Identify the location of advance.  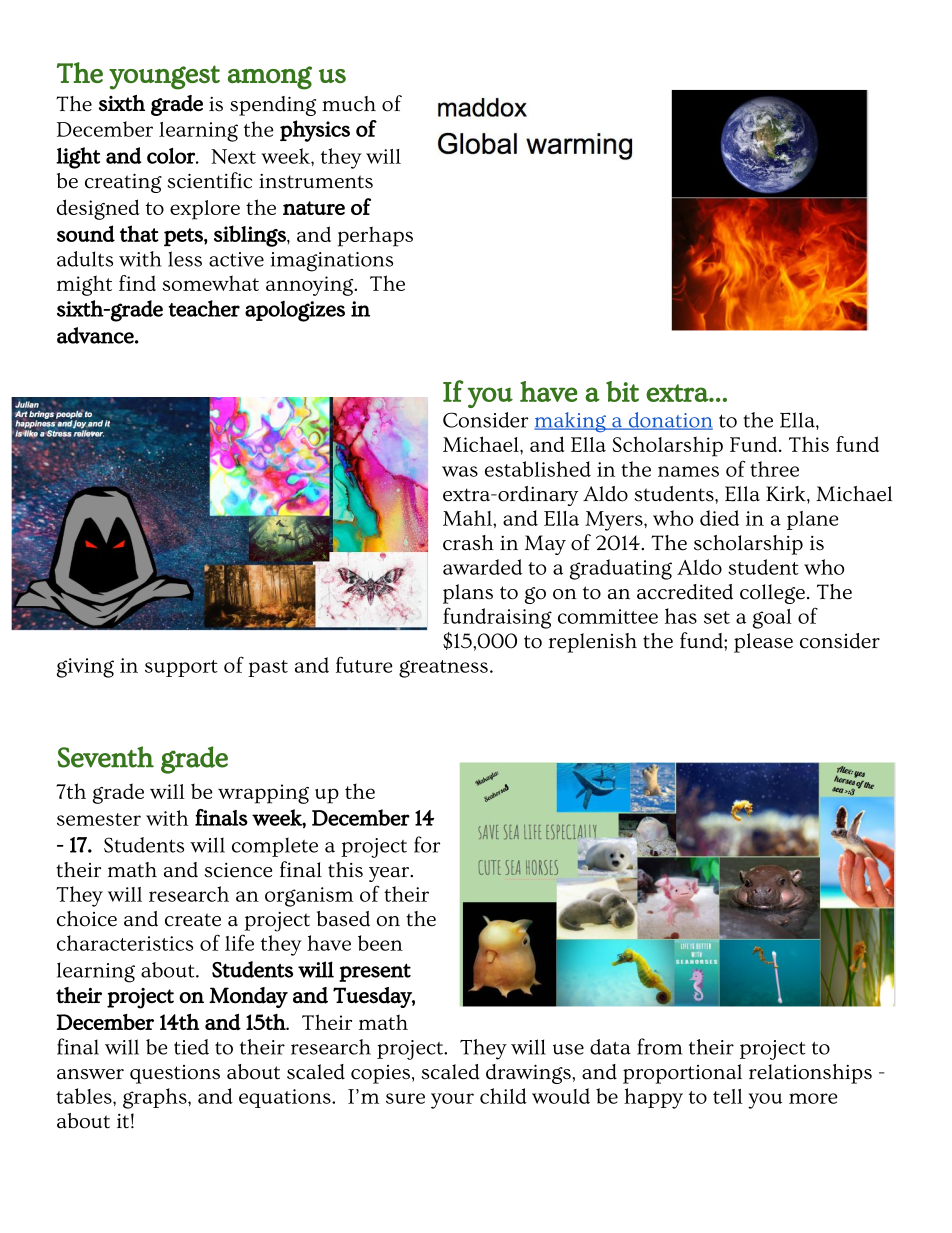
(95, 335).
